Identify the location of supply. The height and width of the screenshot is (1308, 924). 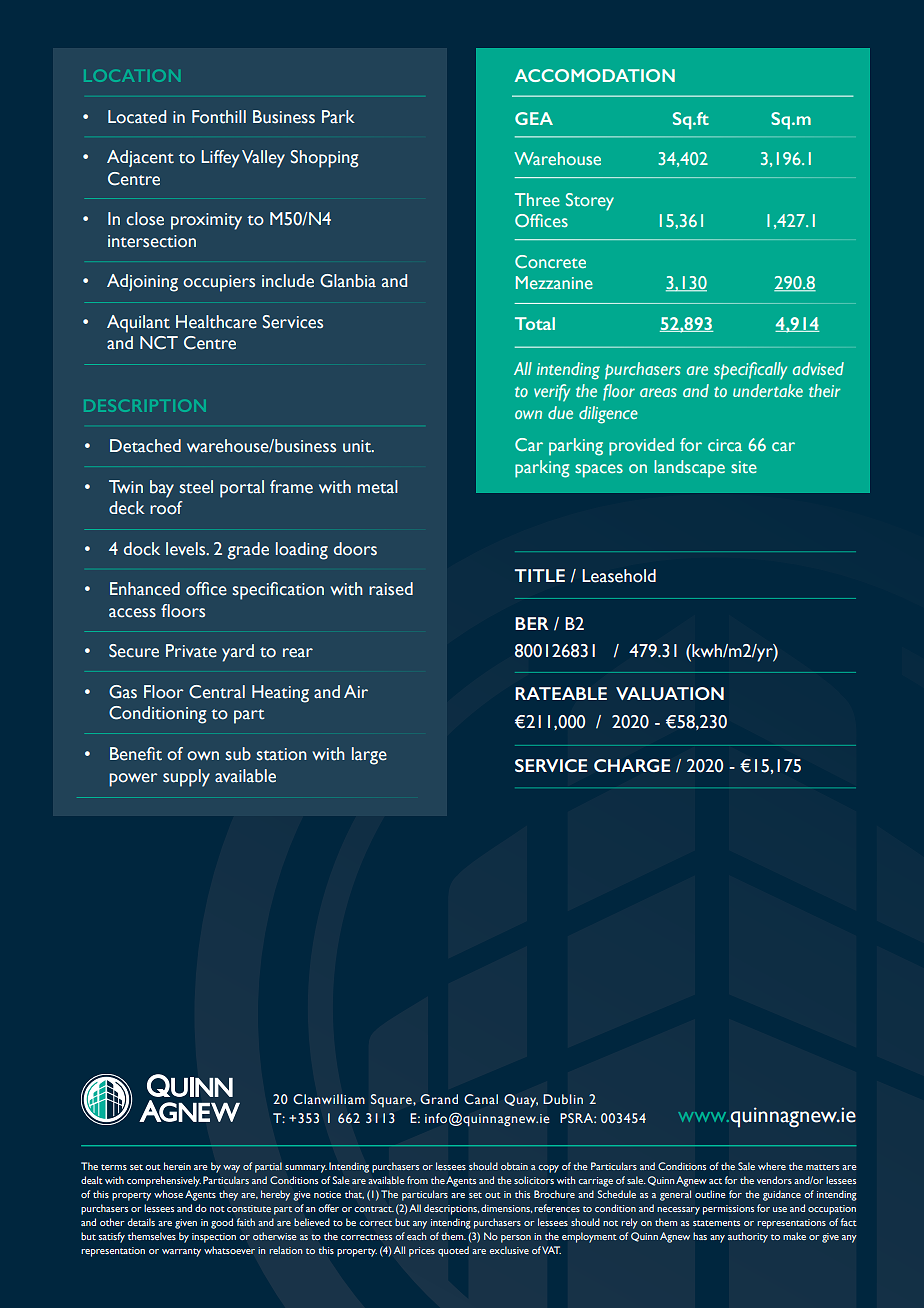
(186, 778).
